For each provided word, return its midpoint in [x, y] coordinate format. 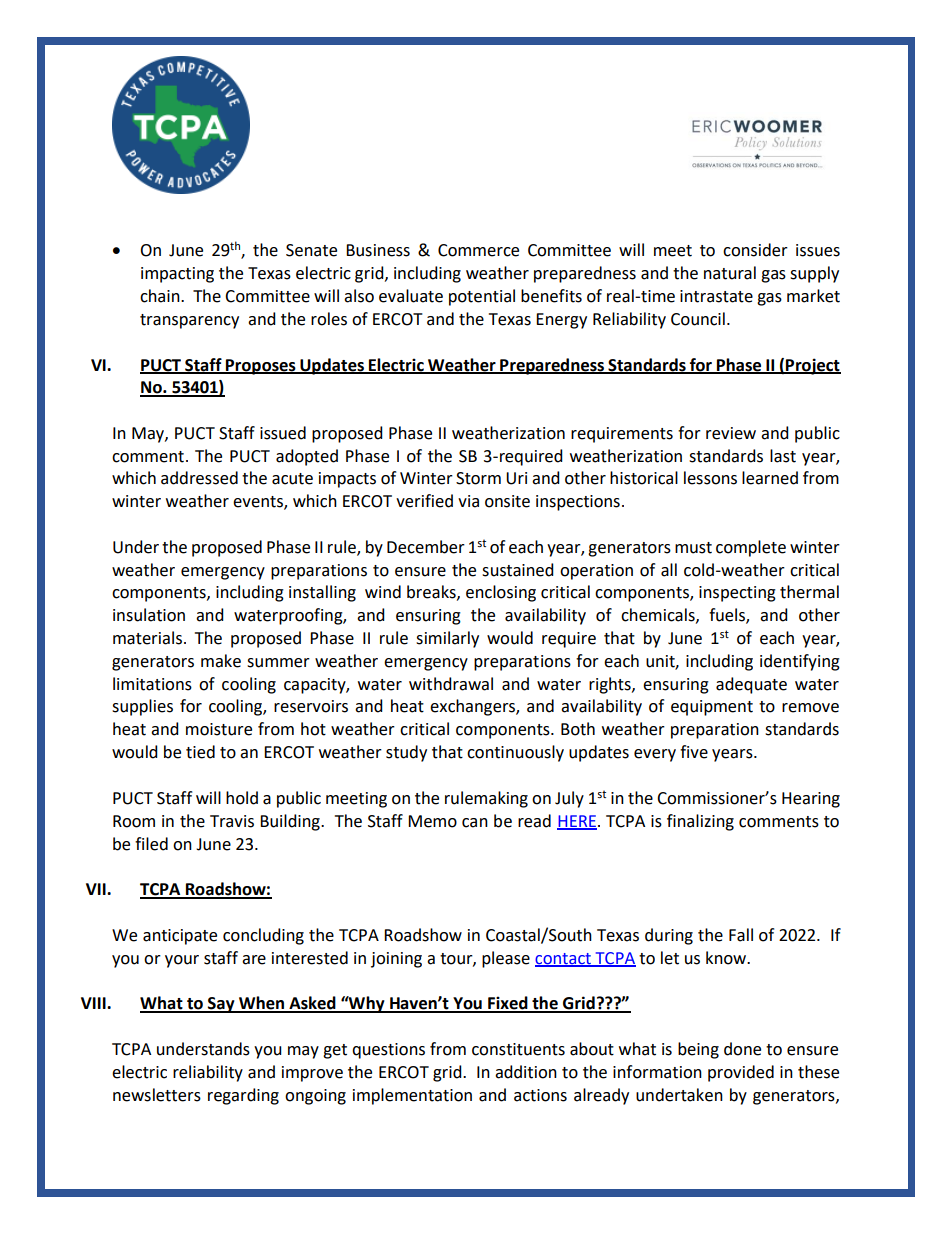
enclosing [501, 593]
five [694, 752]
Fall [741, 935]
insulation [149, 615]
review [731, 433]
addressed [199, 478]
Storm [478, 478]
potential [482, 297]
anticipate [180, 937]
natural [730, 273]
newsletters [157, 1095]
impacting [177, 275]
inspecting [737, 594]
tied [200, 752]
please [506, 959]
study [406, 753]
